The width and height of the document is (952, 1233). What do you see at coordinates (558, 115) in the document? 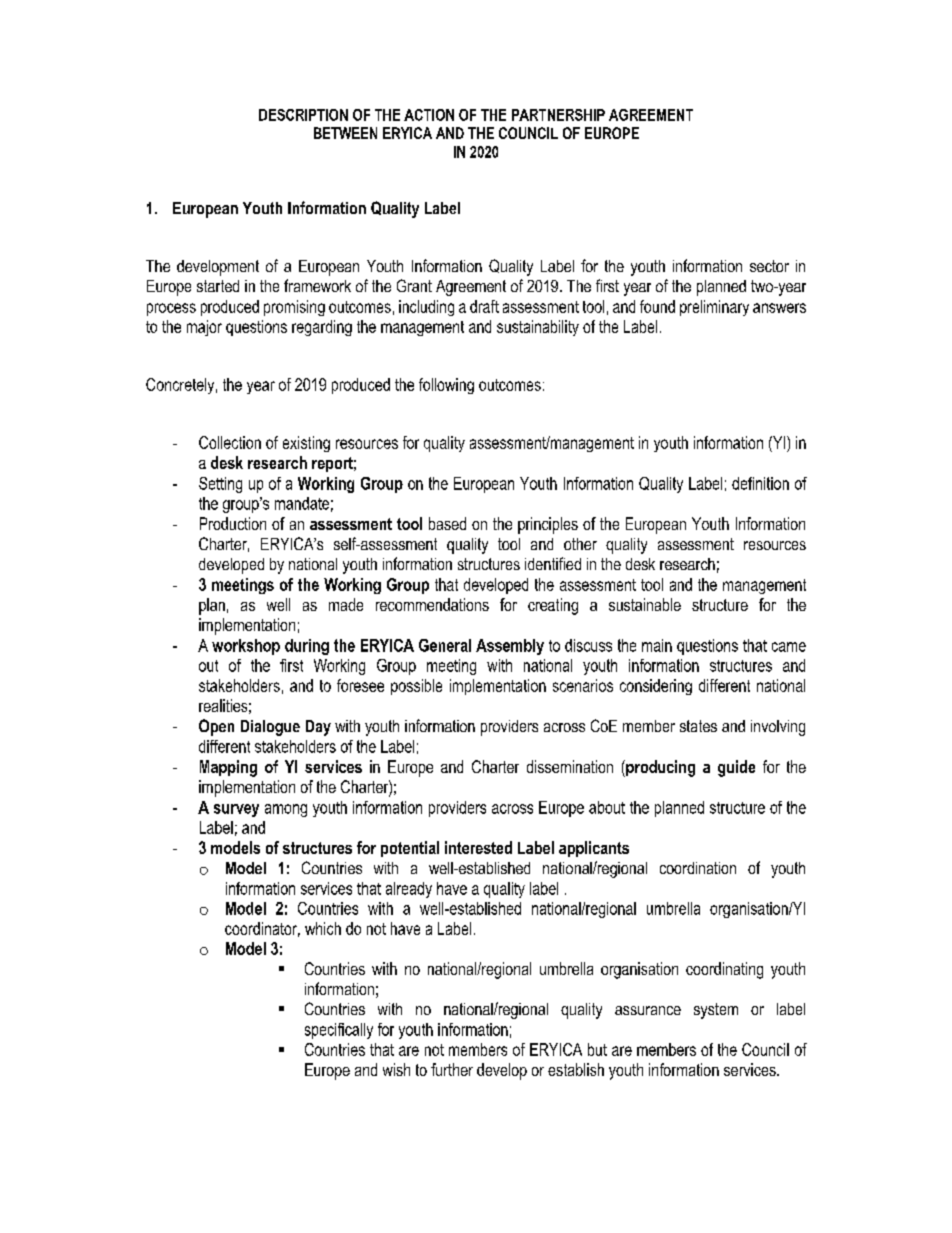
I see `PARTNERSHIP` at bounding box center [558, 115].
